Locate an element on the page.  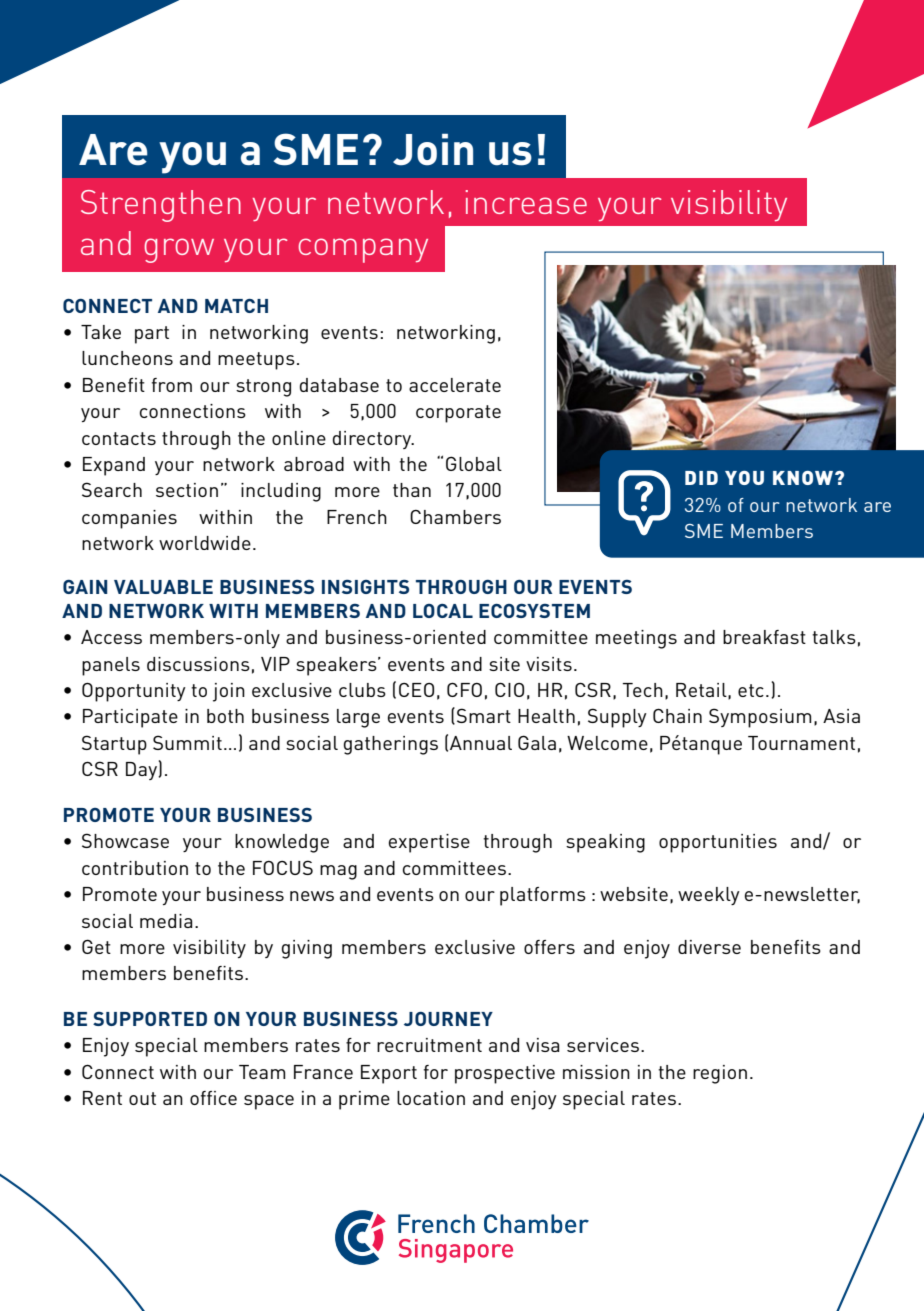
discussions is located at coordinates (198, 664).
